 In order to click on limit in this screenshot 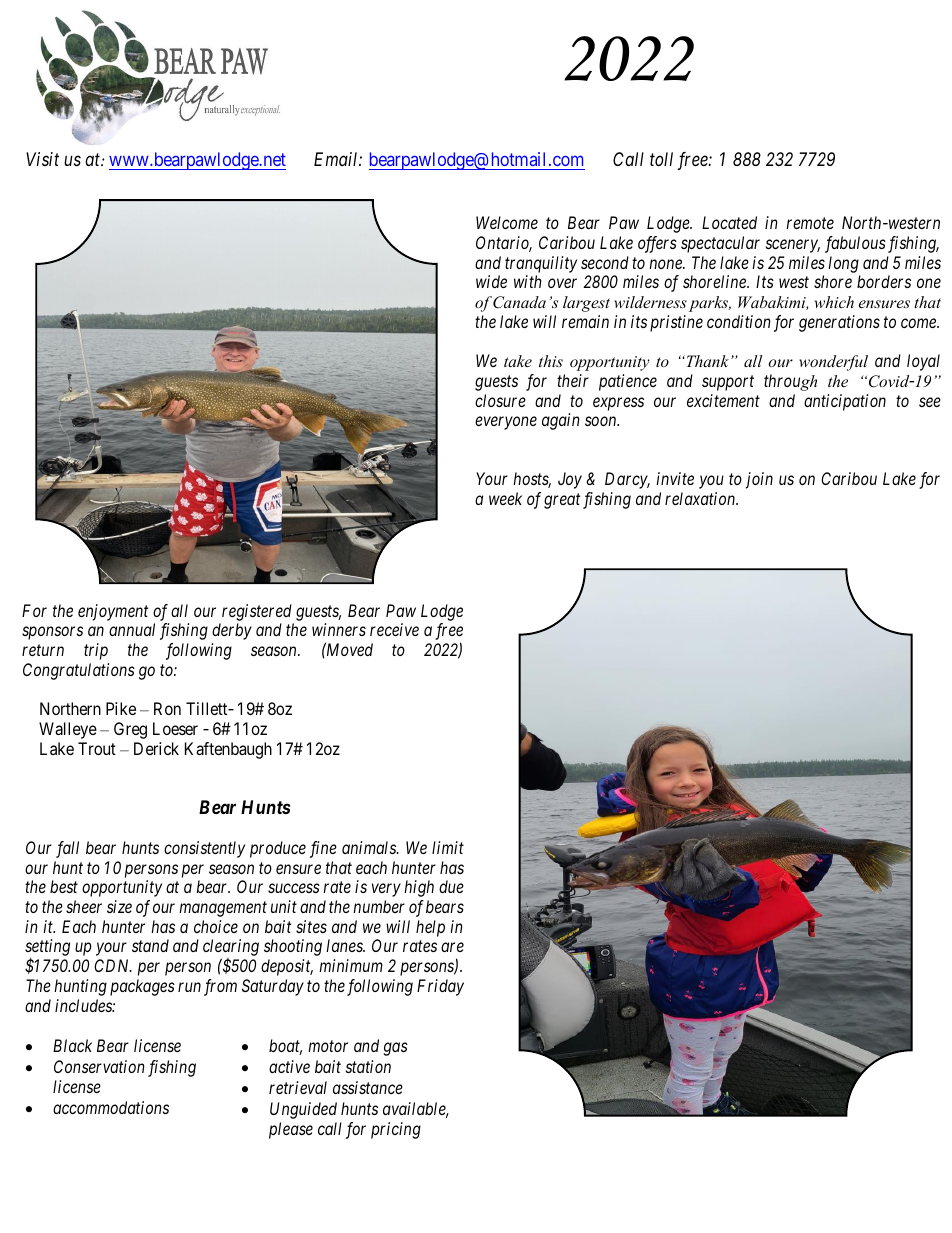, I will do `click(448, 847)`.
